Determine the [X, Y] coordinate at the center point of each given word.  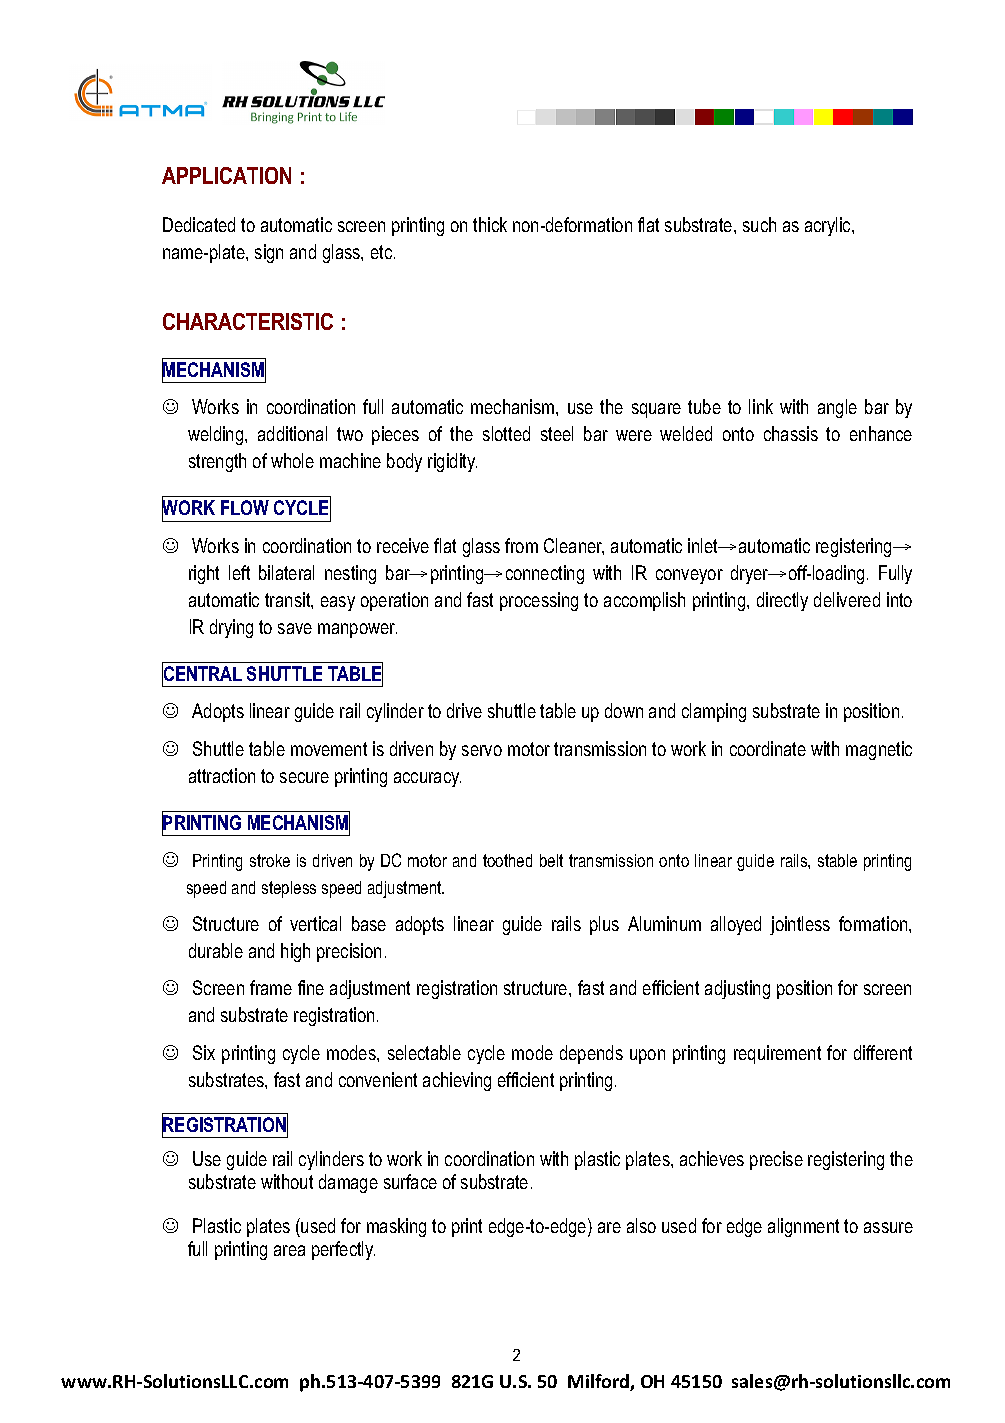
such [759, 224]
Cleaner [574, 546]
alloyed [736, 925]
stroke [270, 860]
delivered [847, 599]
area [289, 1250]
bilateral [286, 572]
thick [490, 224]
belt [551, 860]
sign [269, 253]
